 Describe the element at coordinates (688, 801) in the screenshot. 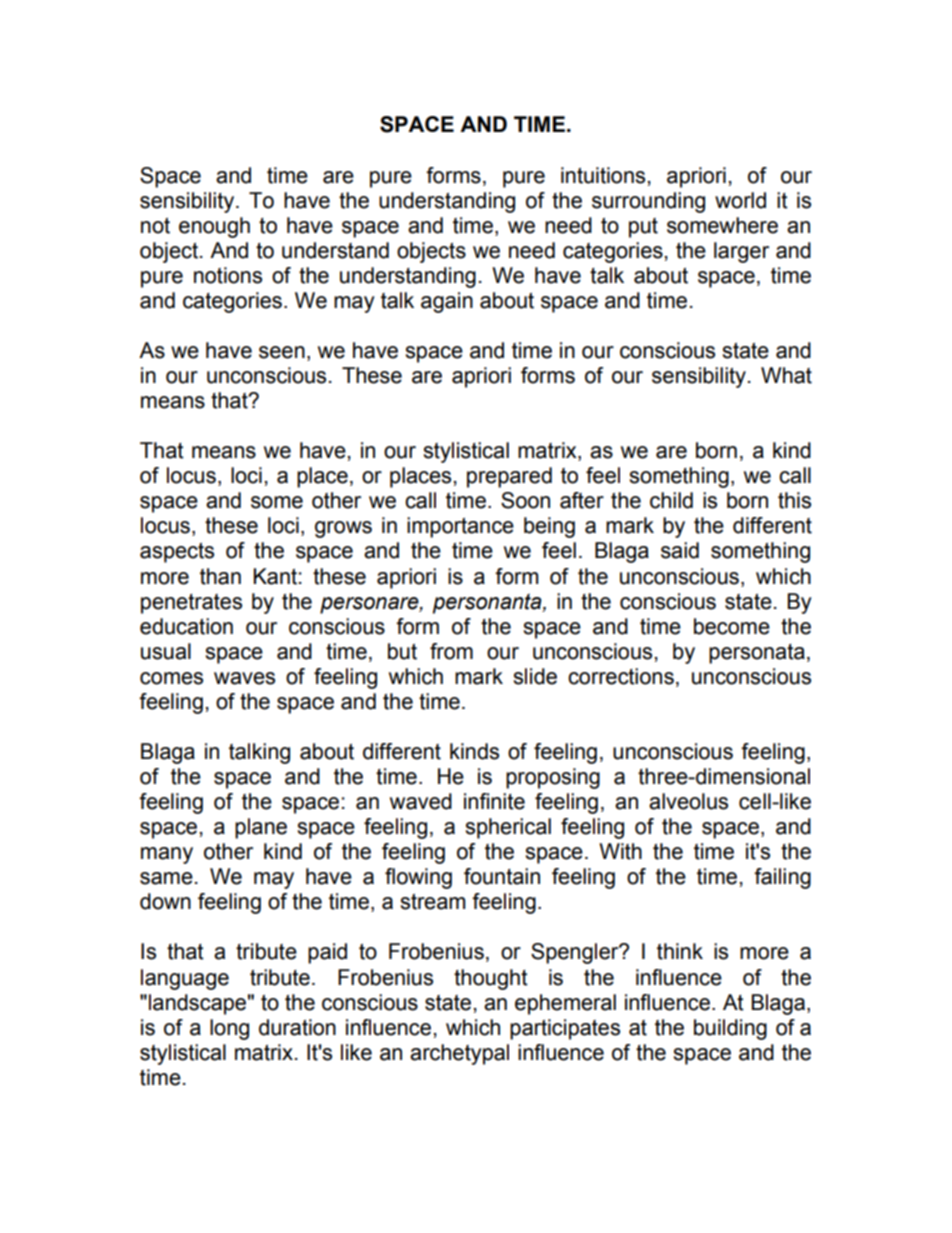

I see `alveolus` at that location.
